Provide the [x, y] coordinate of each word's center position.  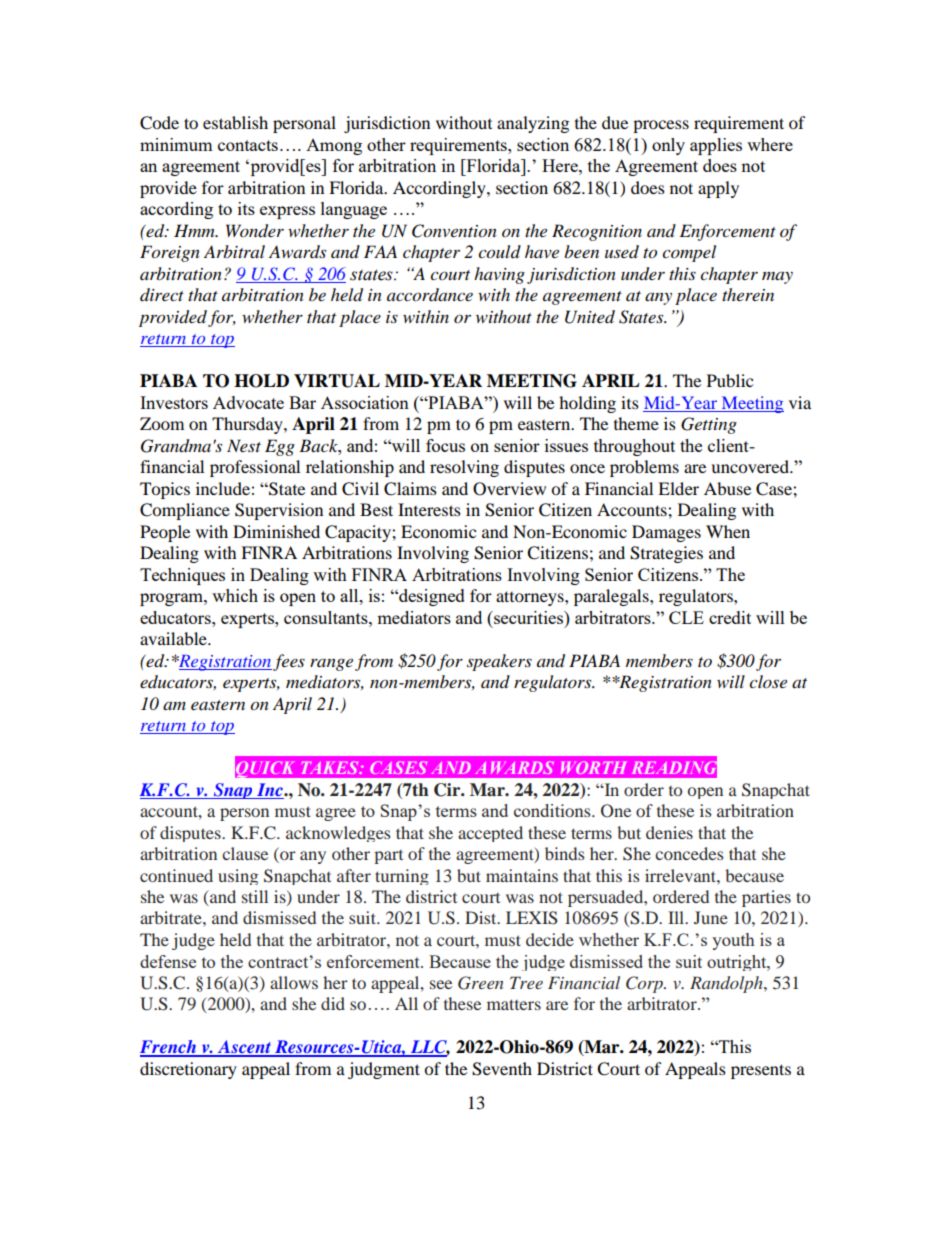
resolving [464, 468]
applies [716, 146]
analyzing [533, 124]
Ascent [245, 1048]
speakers [499, 662]
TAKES [331, 767]
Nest [244, 445]
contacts [248, 145]
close [768, 681]
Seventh [502, 1069]
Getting [709, 425]
